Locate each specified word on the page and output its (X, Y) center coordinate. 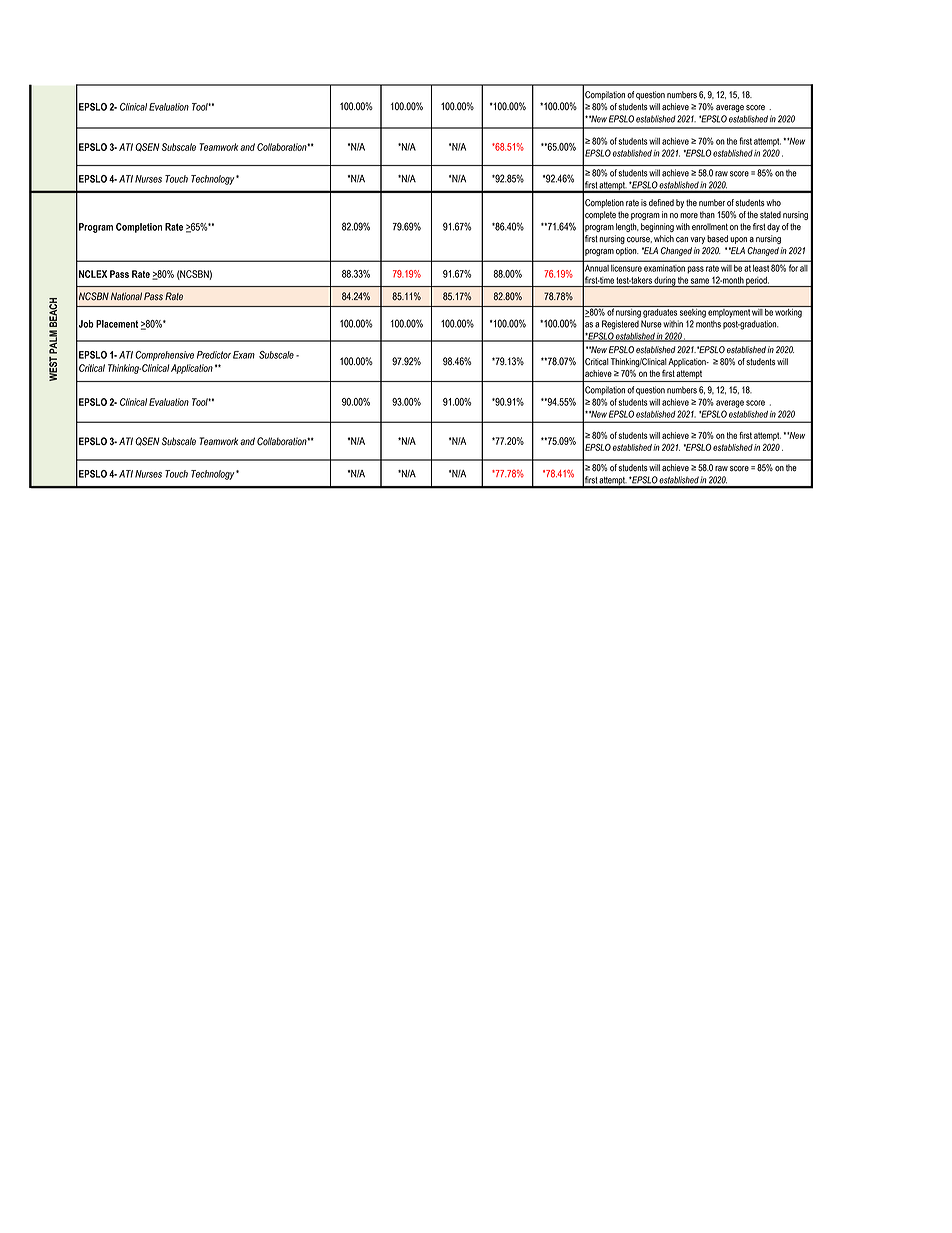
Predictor (214, 355)
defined (661, 203)
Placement (117, 324)
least (761, 268)
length (627, 227)
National (126, 296)
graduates (660, 312)
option (627, 251)
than (707, 214)
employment (729, 312)
